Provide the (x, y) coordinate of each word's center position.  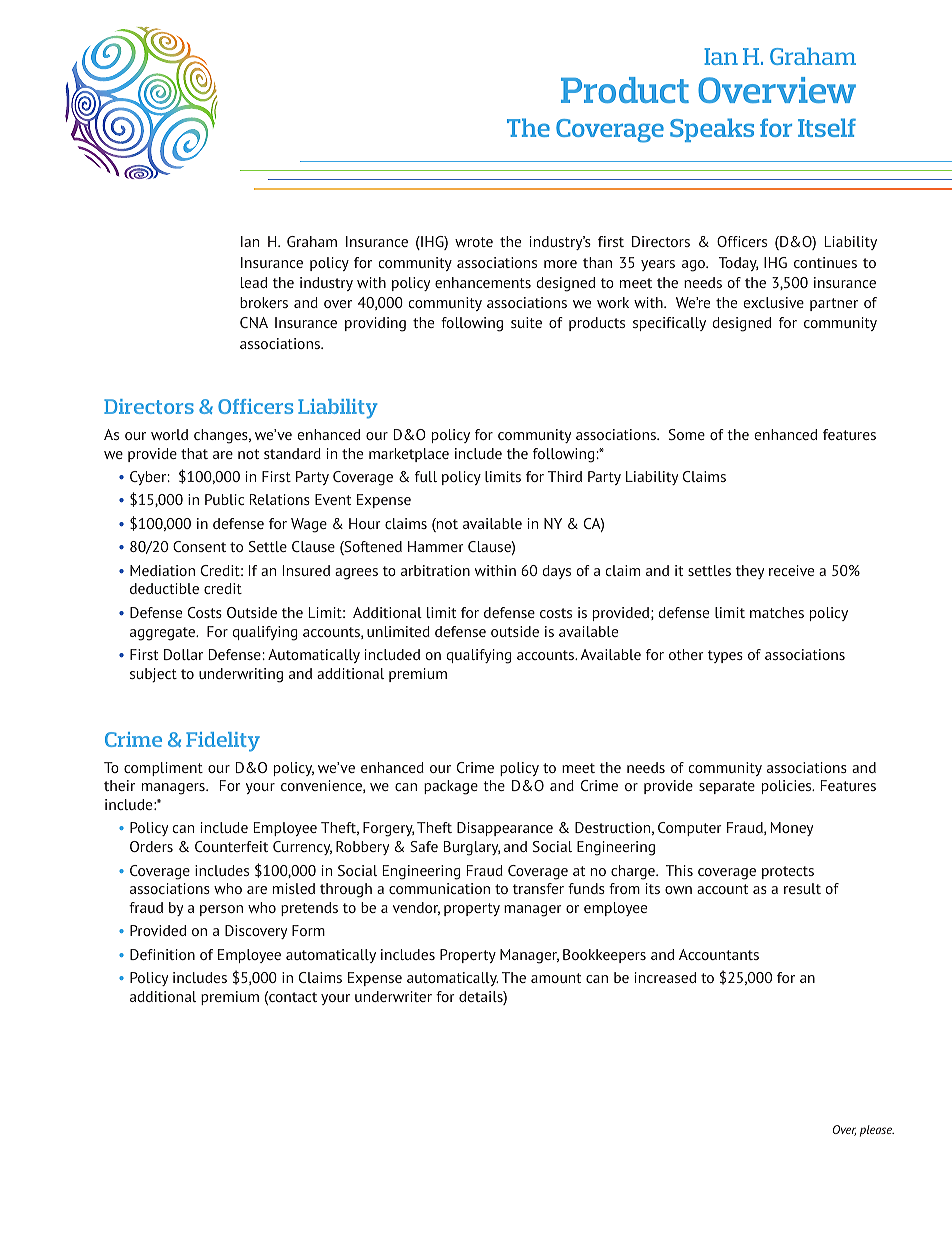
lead (254, 282)
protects (788, 872)
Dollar (183, 654)
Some (687, 434)
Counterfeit (231, 846)
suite (526, 322)
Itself (827, 127)
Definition (162, 954)
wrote (474, 242)
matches (777, 612)
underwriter (393, 996)
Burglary (472, 848)
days (557, 572)
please (877, 1131)
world (169, 434)
